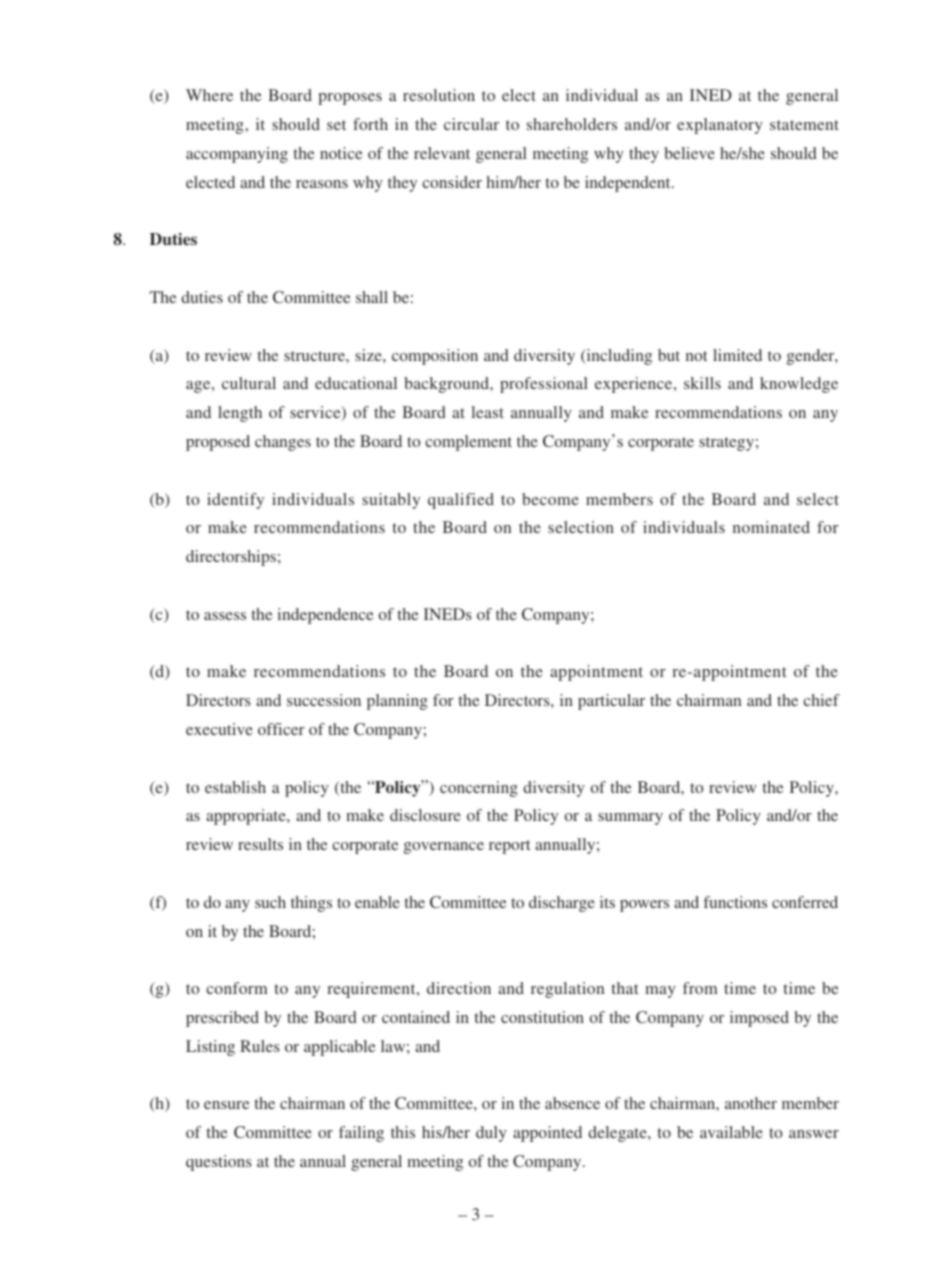 The width and height of the image is (952, 1270). Describe the element at coordinates (731, 1132) in the image. I see `available` at that location.
